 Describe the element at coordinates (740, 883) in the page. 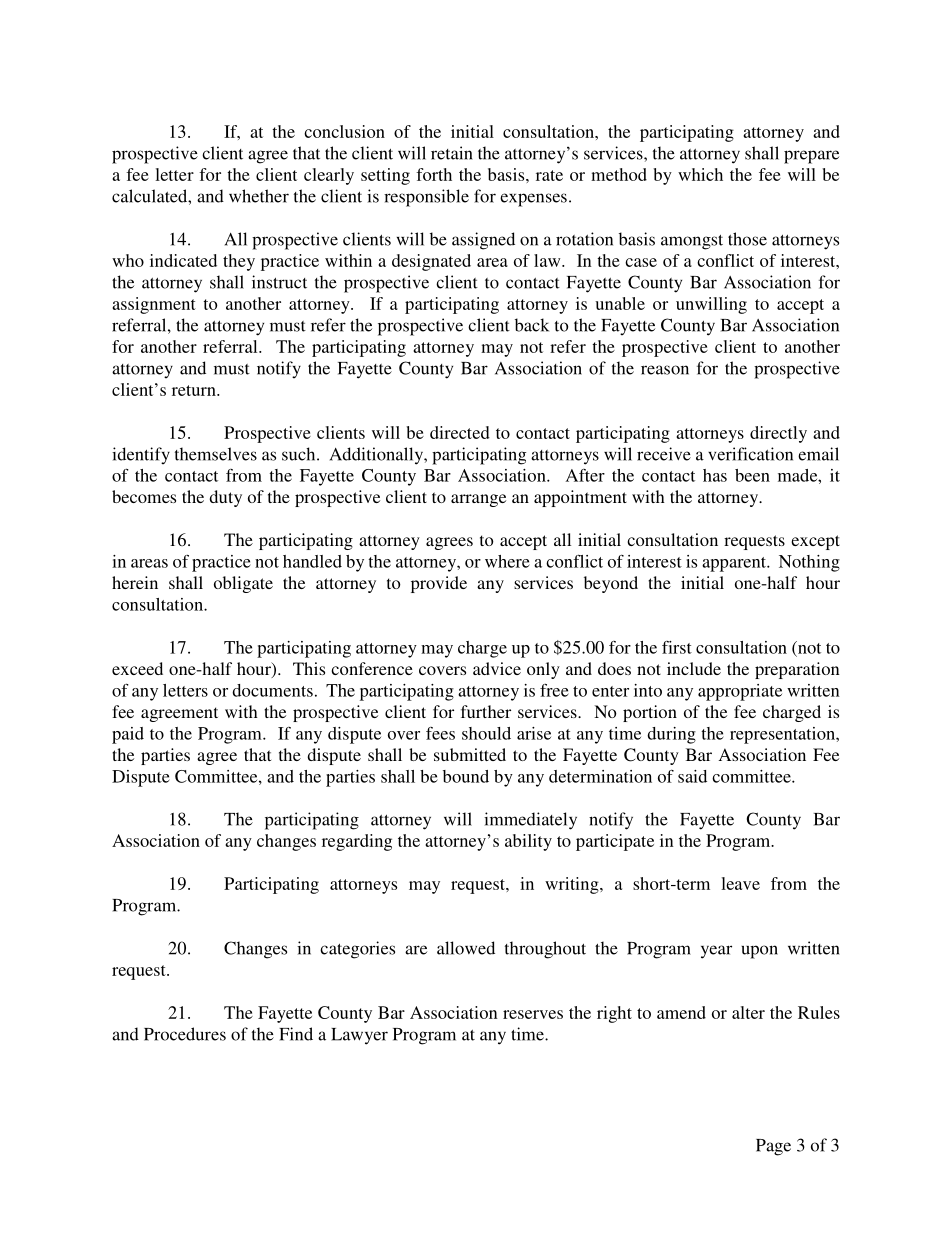

I see `leave` at that location.
